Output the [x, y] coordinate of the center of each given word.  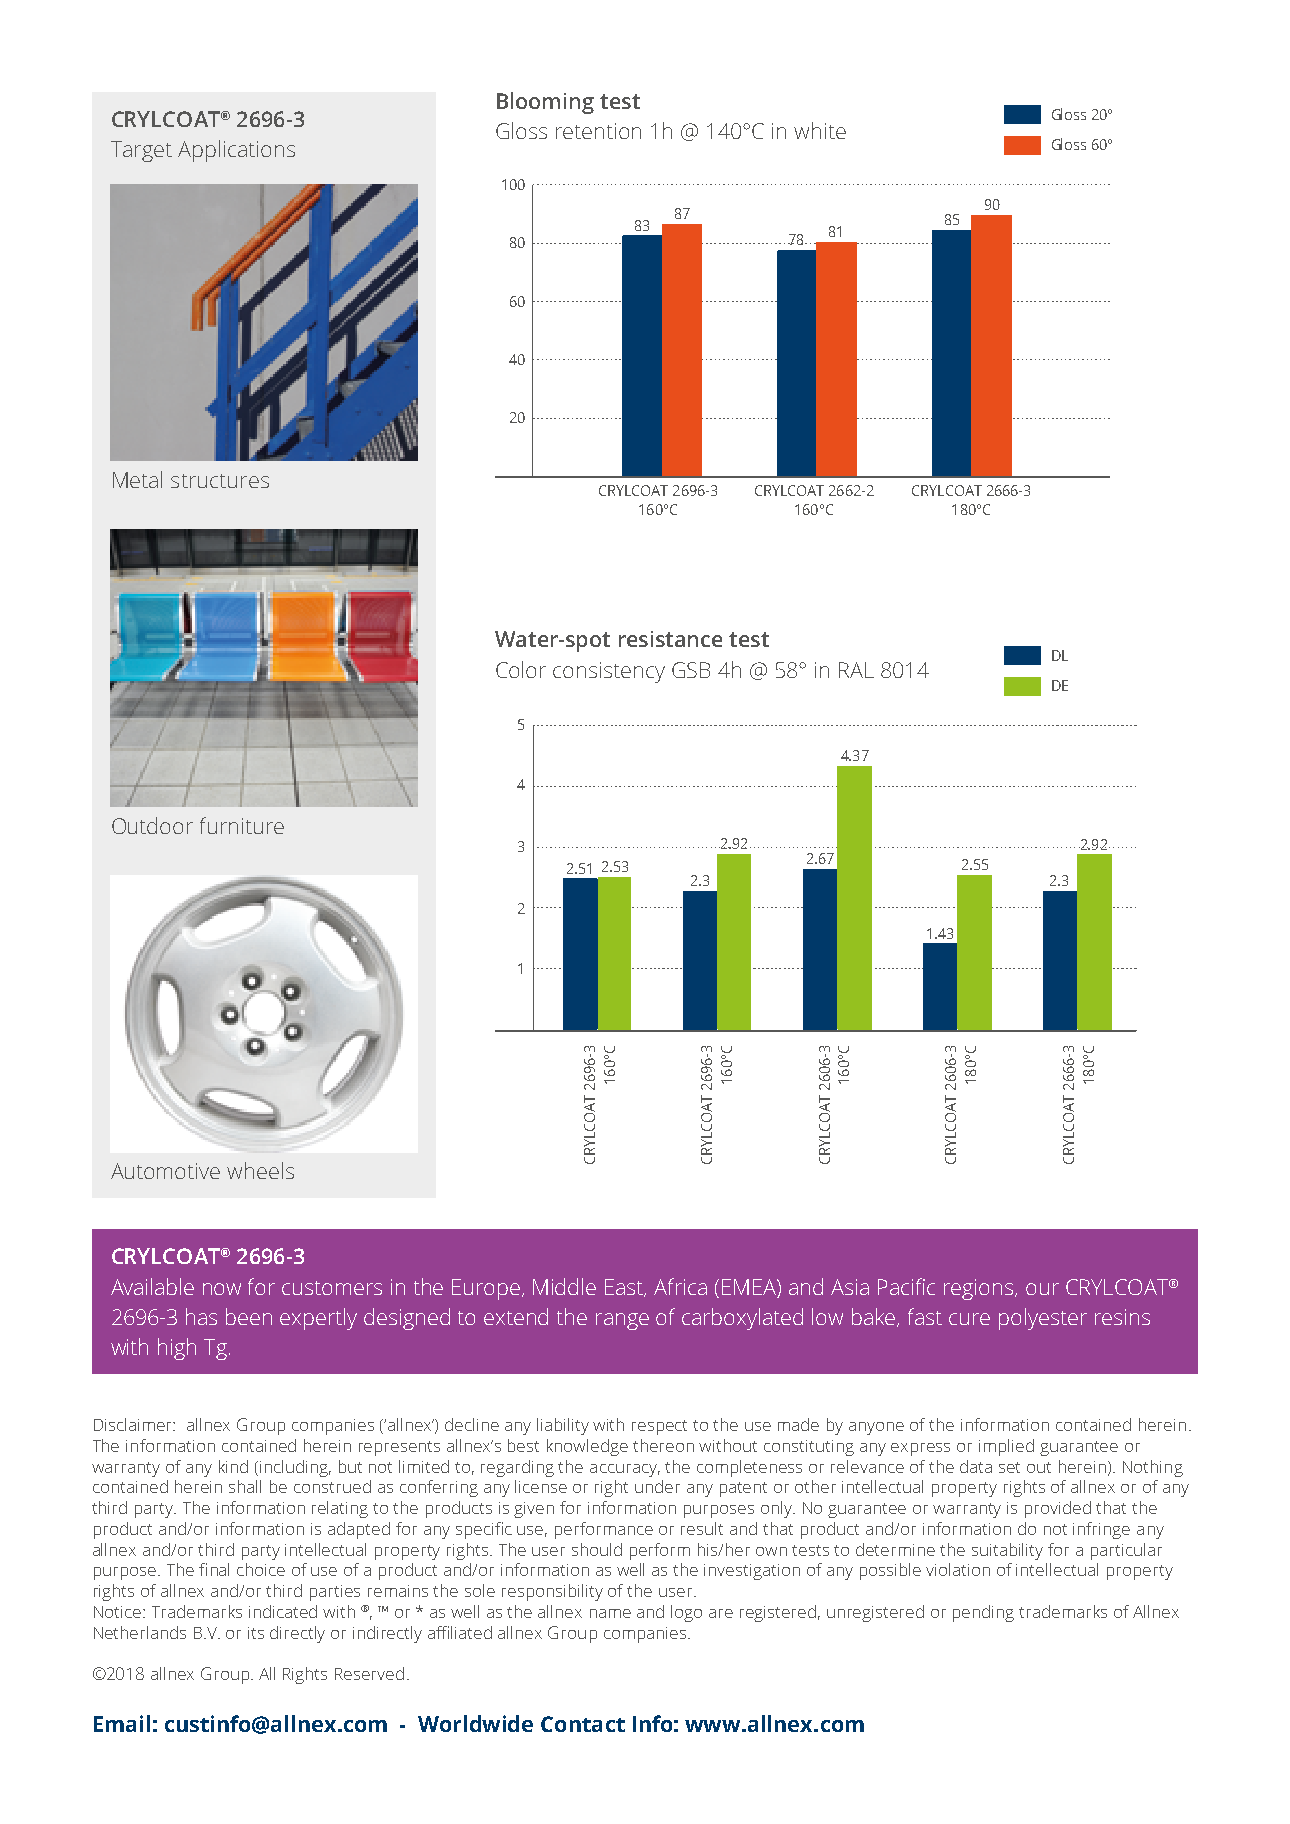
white [820, 130]
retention [598, 131]
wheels [260, 1170]
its [256, 1633]
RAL [856, 670]
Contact [583, 1724]
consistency [609, 672]
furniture [242, 825]
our [1042, 1289]
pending [983, 1613]
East [625, 1288]
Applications [236, 151]
